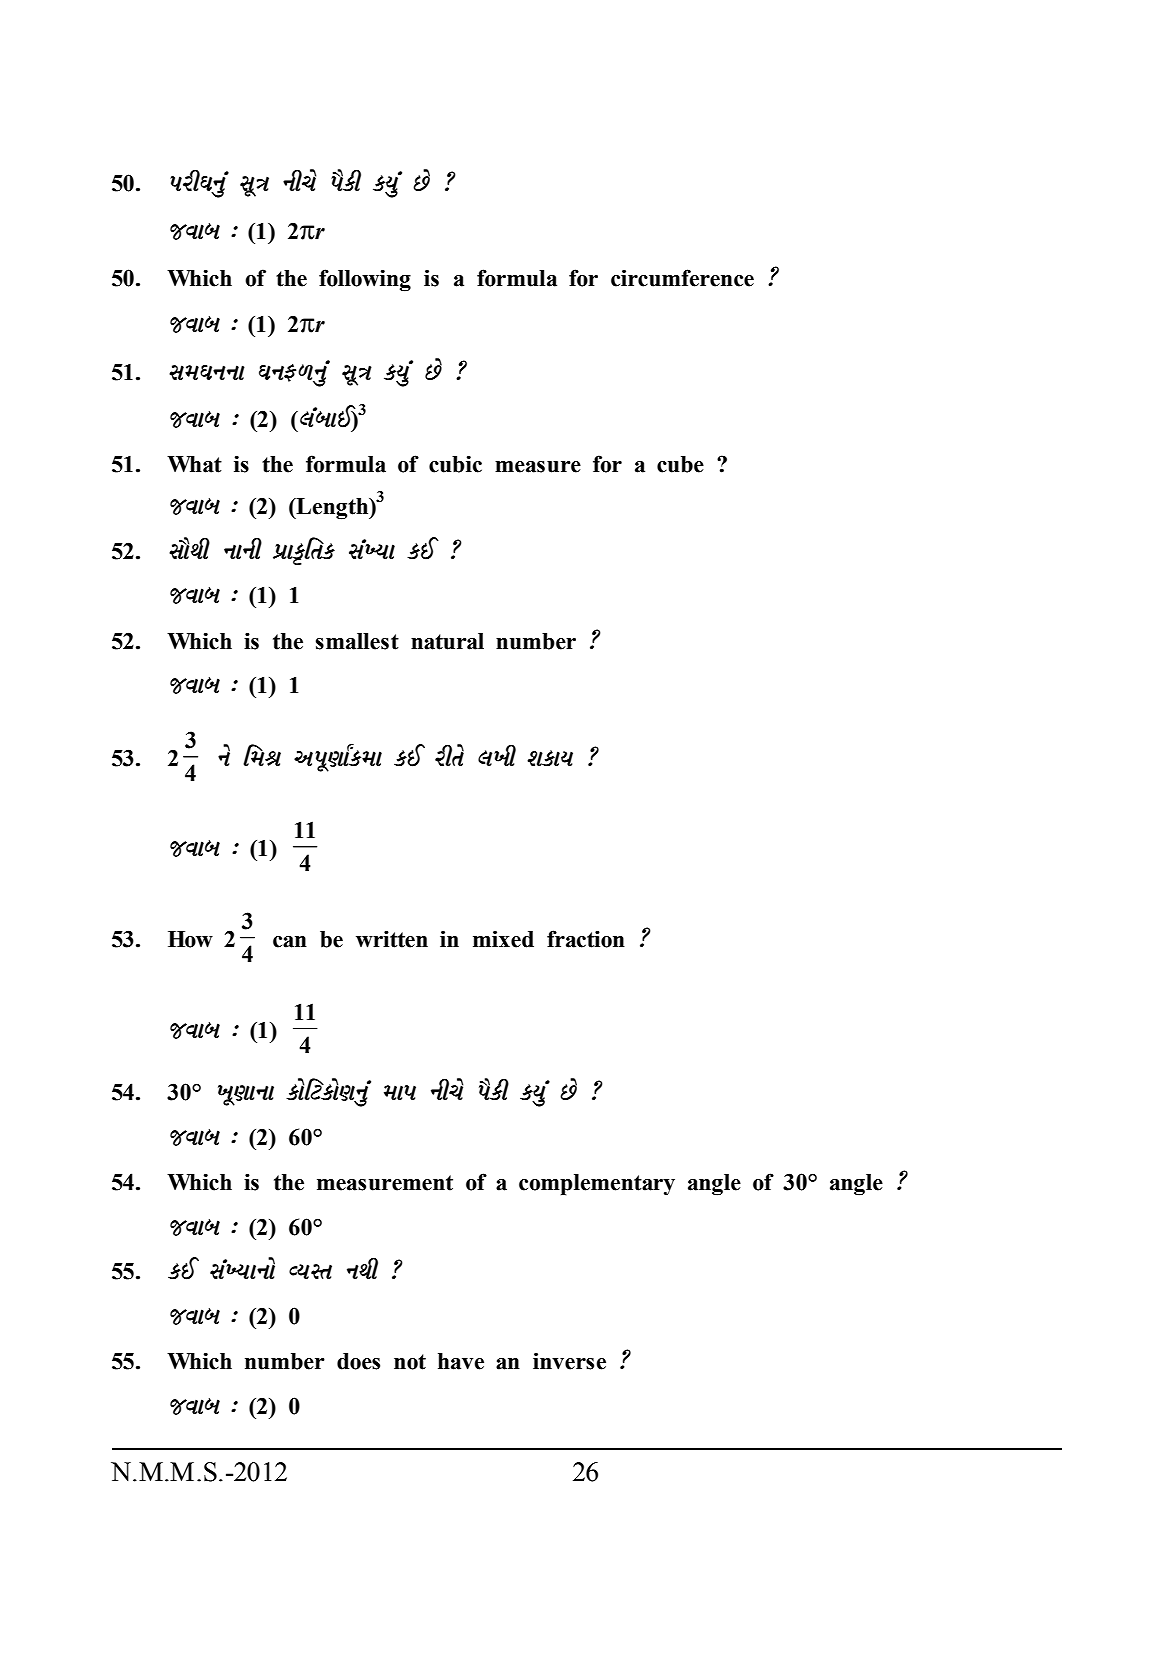 The image size is (1174, 1661). Describe the element at coordinates (461, 1361) in the image. I see `have` at that location.
